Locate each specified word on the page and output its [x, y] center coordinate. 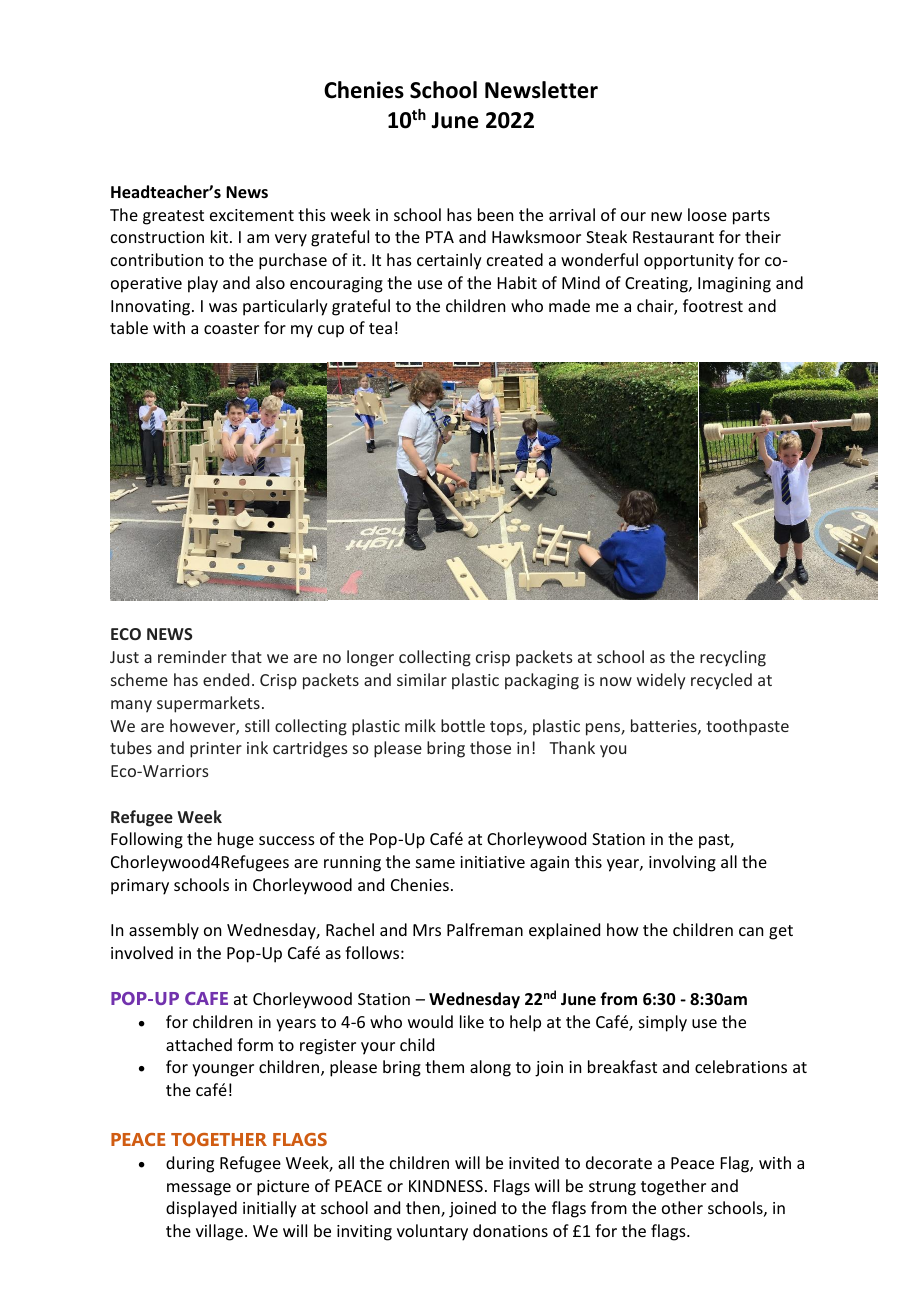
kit [219, 236]
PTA [440, 237]
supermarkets [208, 704]
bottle [463, 725]
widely [661, 681]
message [199, 1189]
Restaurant [673, 237]
